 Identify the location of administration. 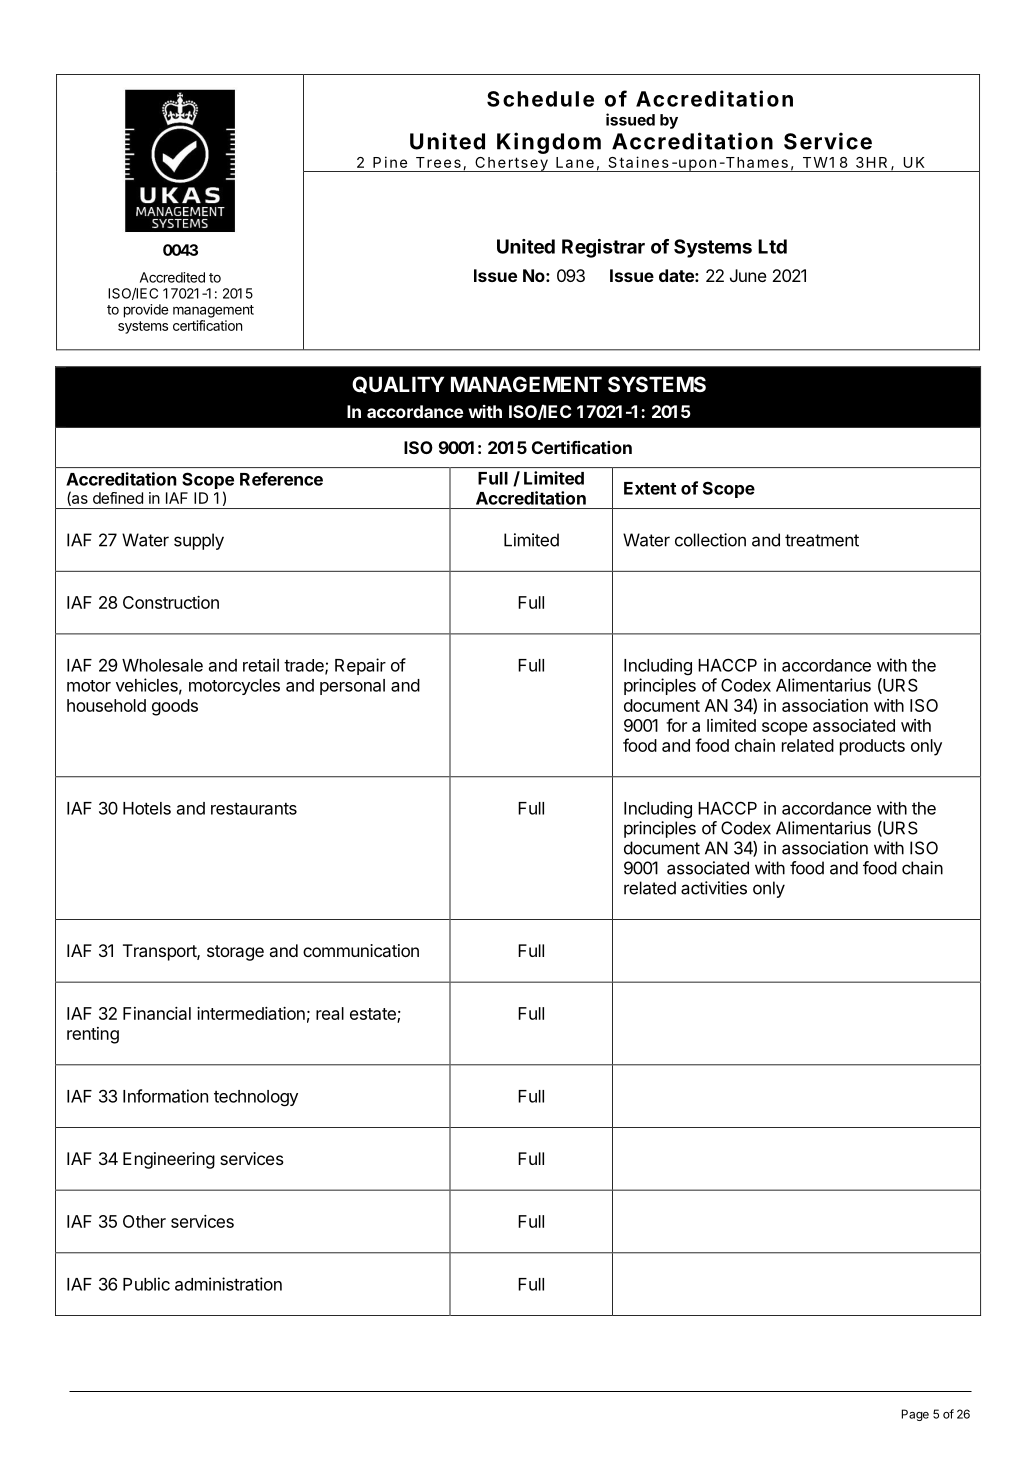
(228, 1284).
